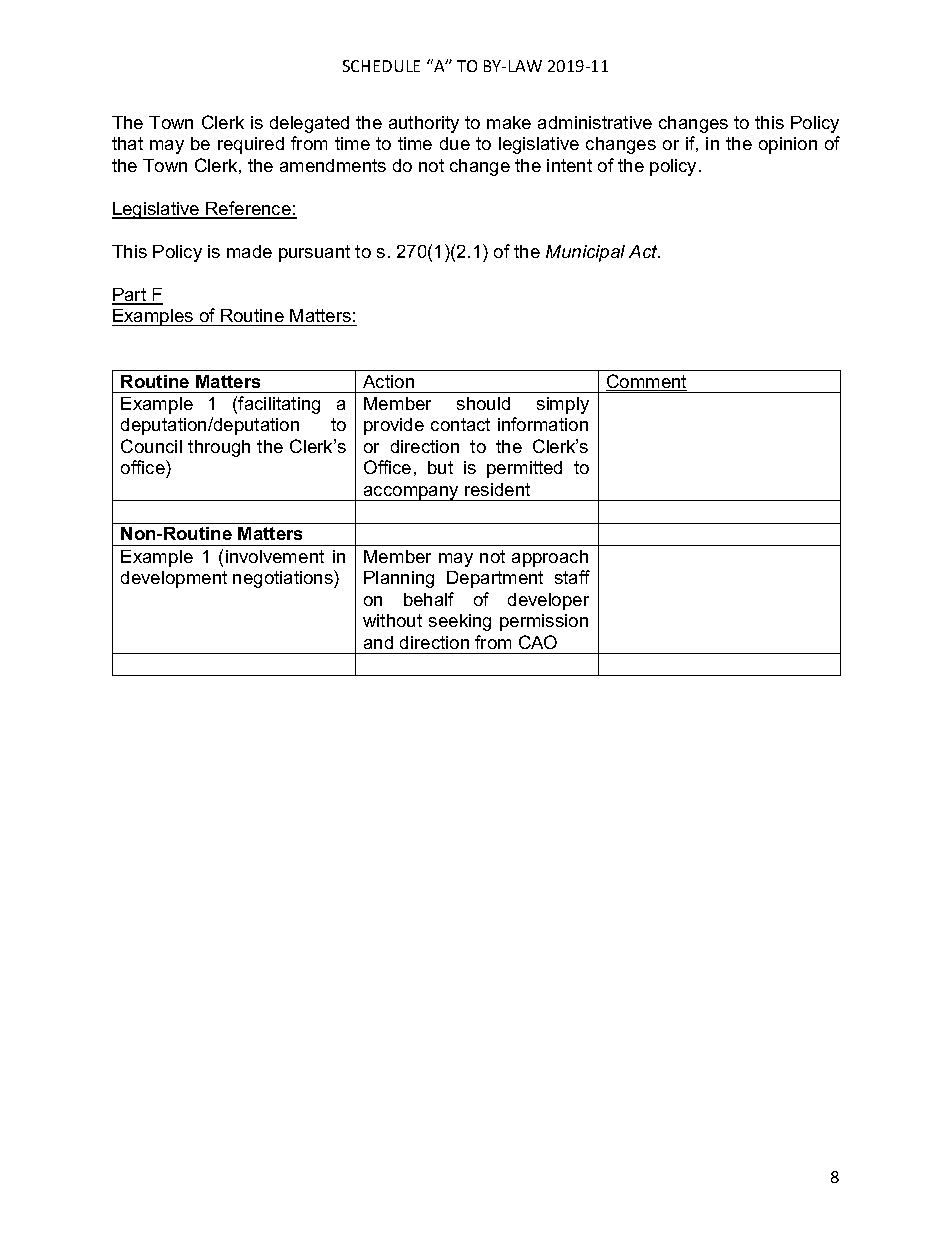 This screenshot has height=1233, width=952. What do you see at coordinates (569, 165) in the screenshot?
I see `intent` at bounding box center [569, 165].
